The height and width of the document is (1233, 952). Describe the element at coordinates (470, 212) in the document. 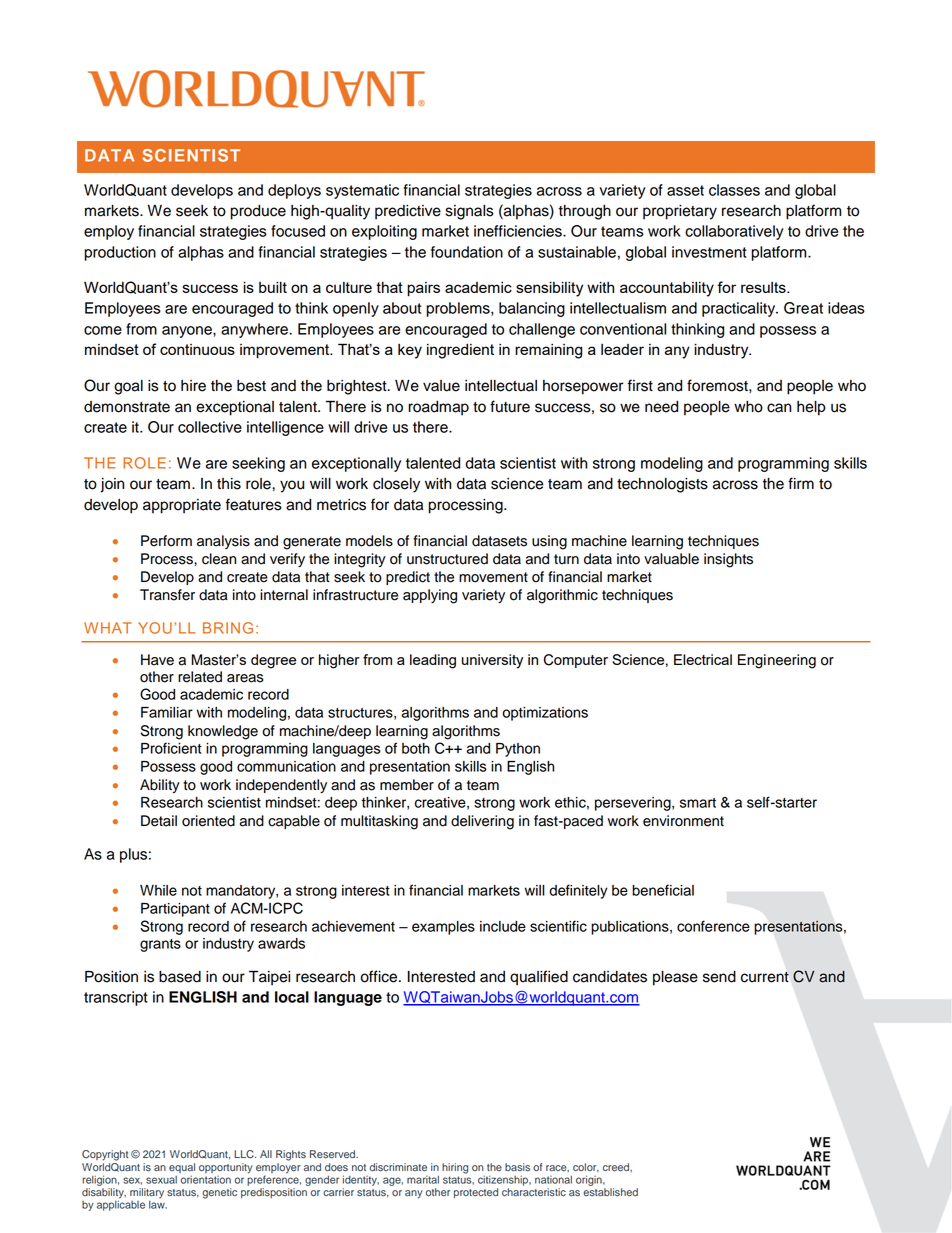

I see `signals` at that location.
